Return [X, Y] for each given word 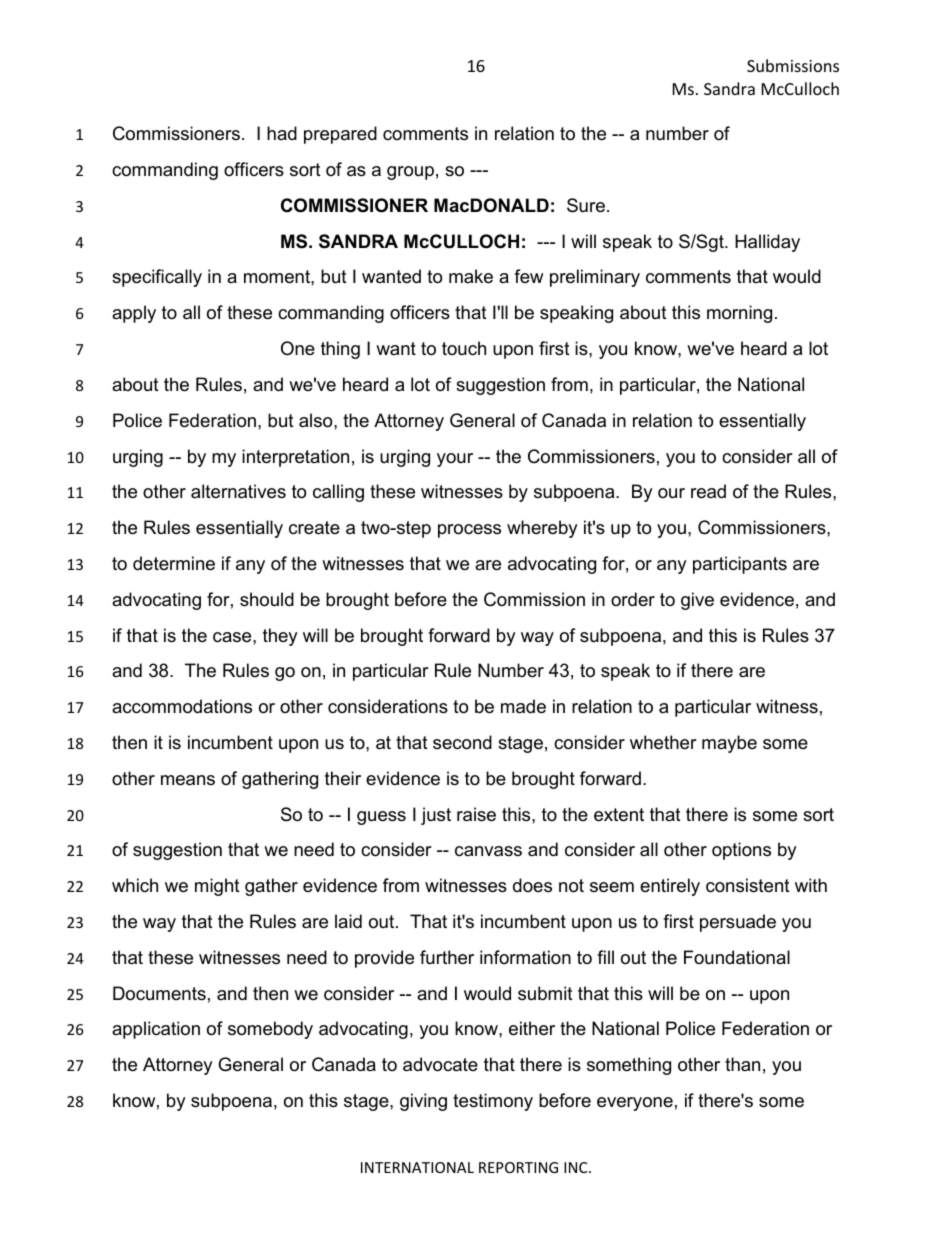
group [410, 173]
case [233, 637]
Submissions [793, 65]
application [156, 1030]
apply [134, 314]
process [469, 531]
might [217, 887]
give [697, 601]
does [532, 885]
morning [739, 314]
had [282, 133]
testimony [493, 1102]
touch [464, 348]
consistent [748, 885]
